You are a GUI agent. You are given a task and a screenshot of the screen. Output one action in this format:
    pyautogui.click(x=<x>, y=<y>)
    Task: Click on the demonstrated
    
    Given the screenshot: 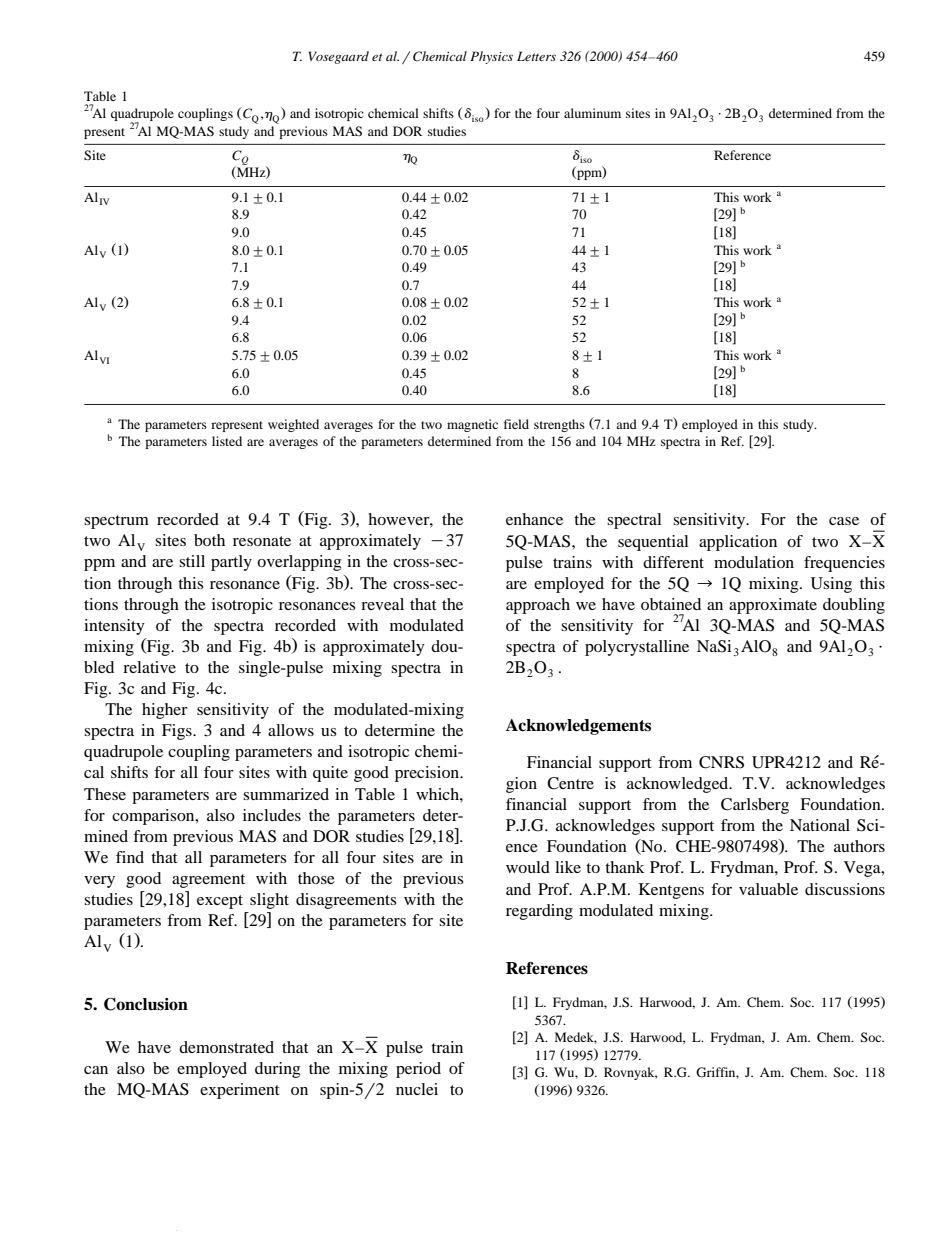 What is the action you would take?
    pyautogui.click(x=226, y=1047)
